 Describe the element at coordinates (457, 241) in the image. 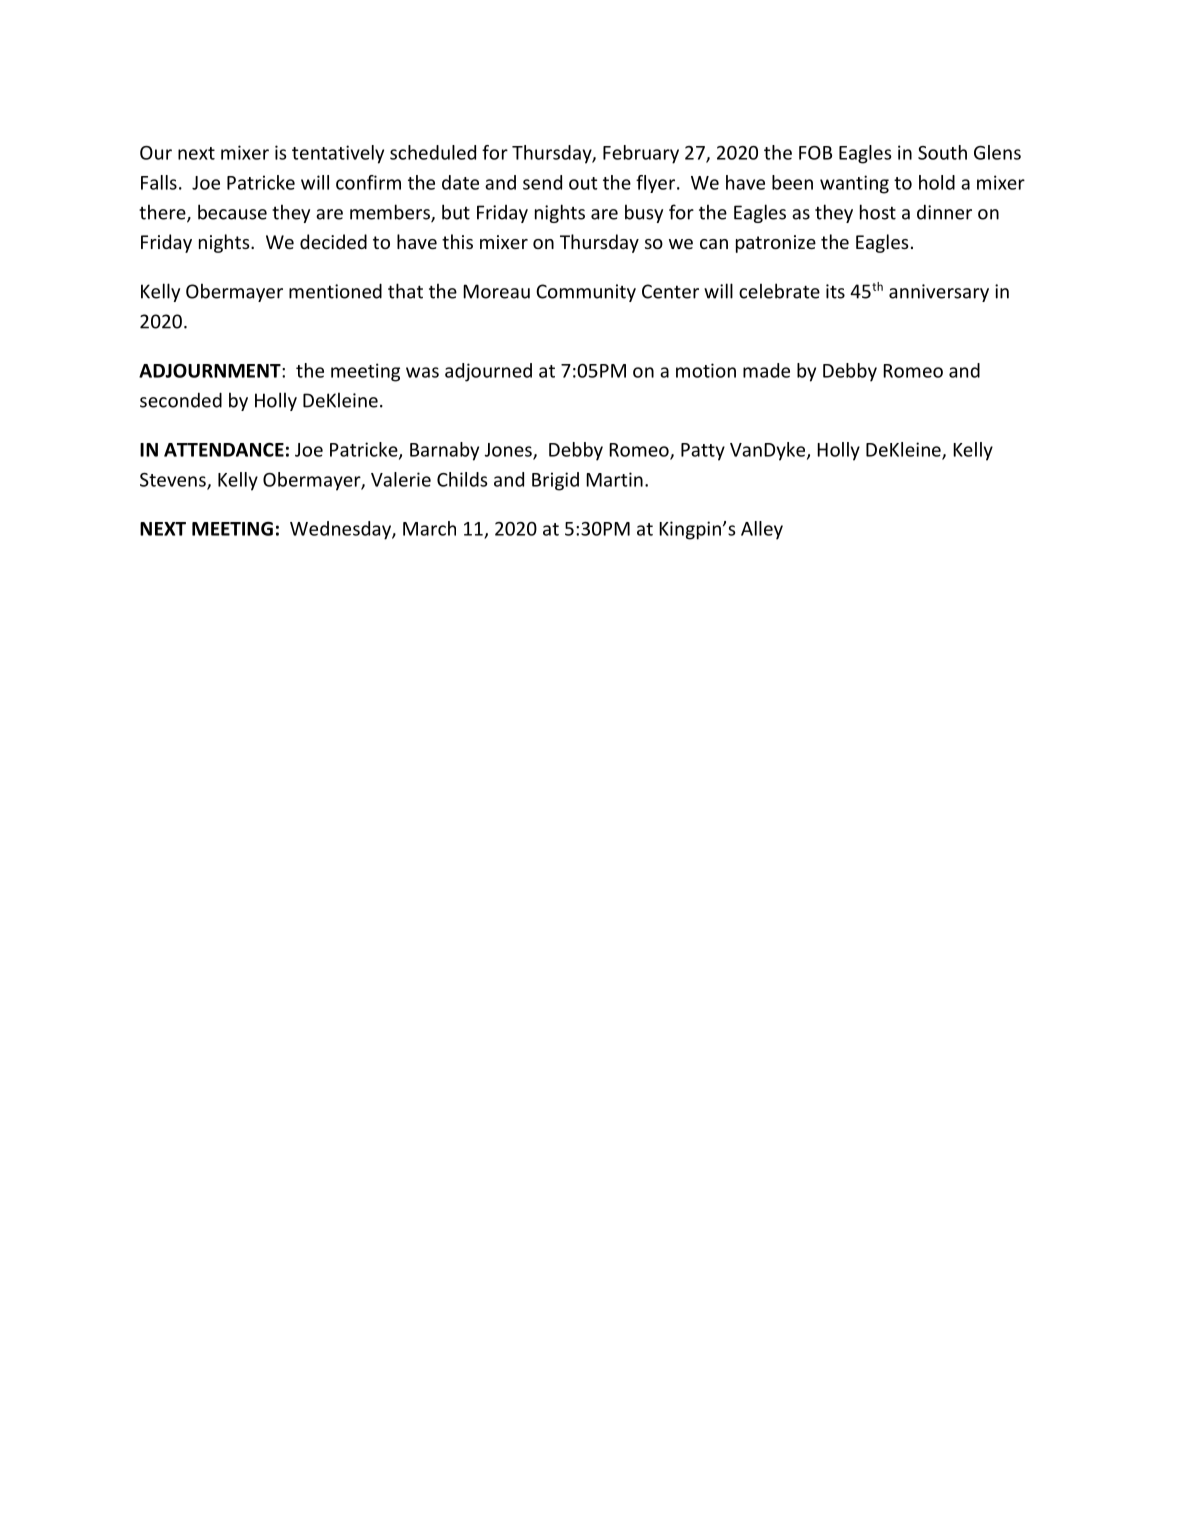

I see `this` at that location.
